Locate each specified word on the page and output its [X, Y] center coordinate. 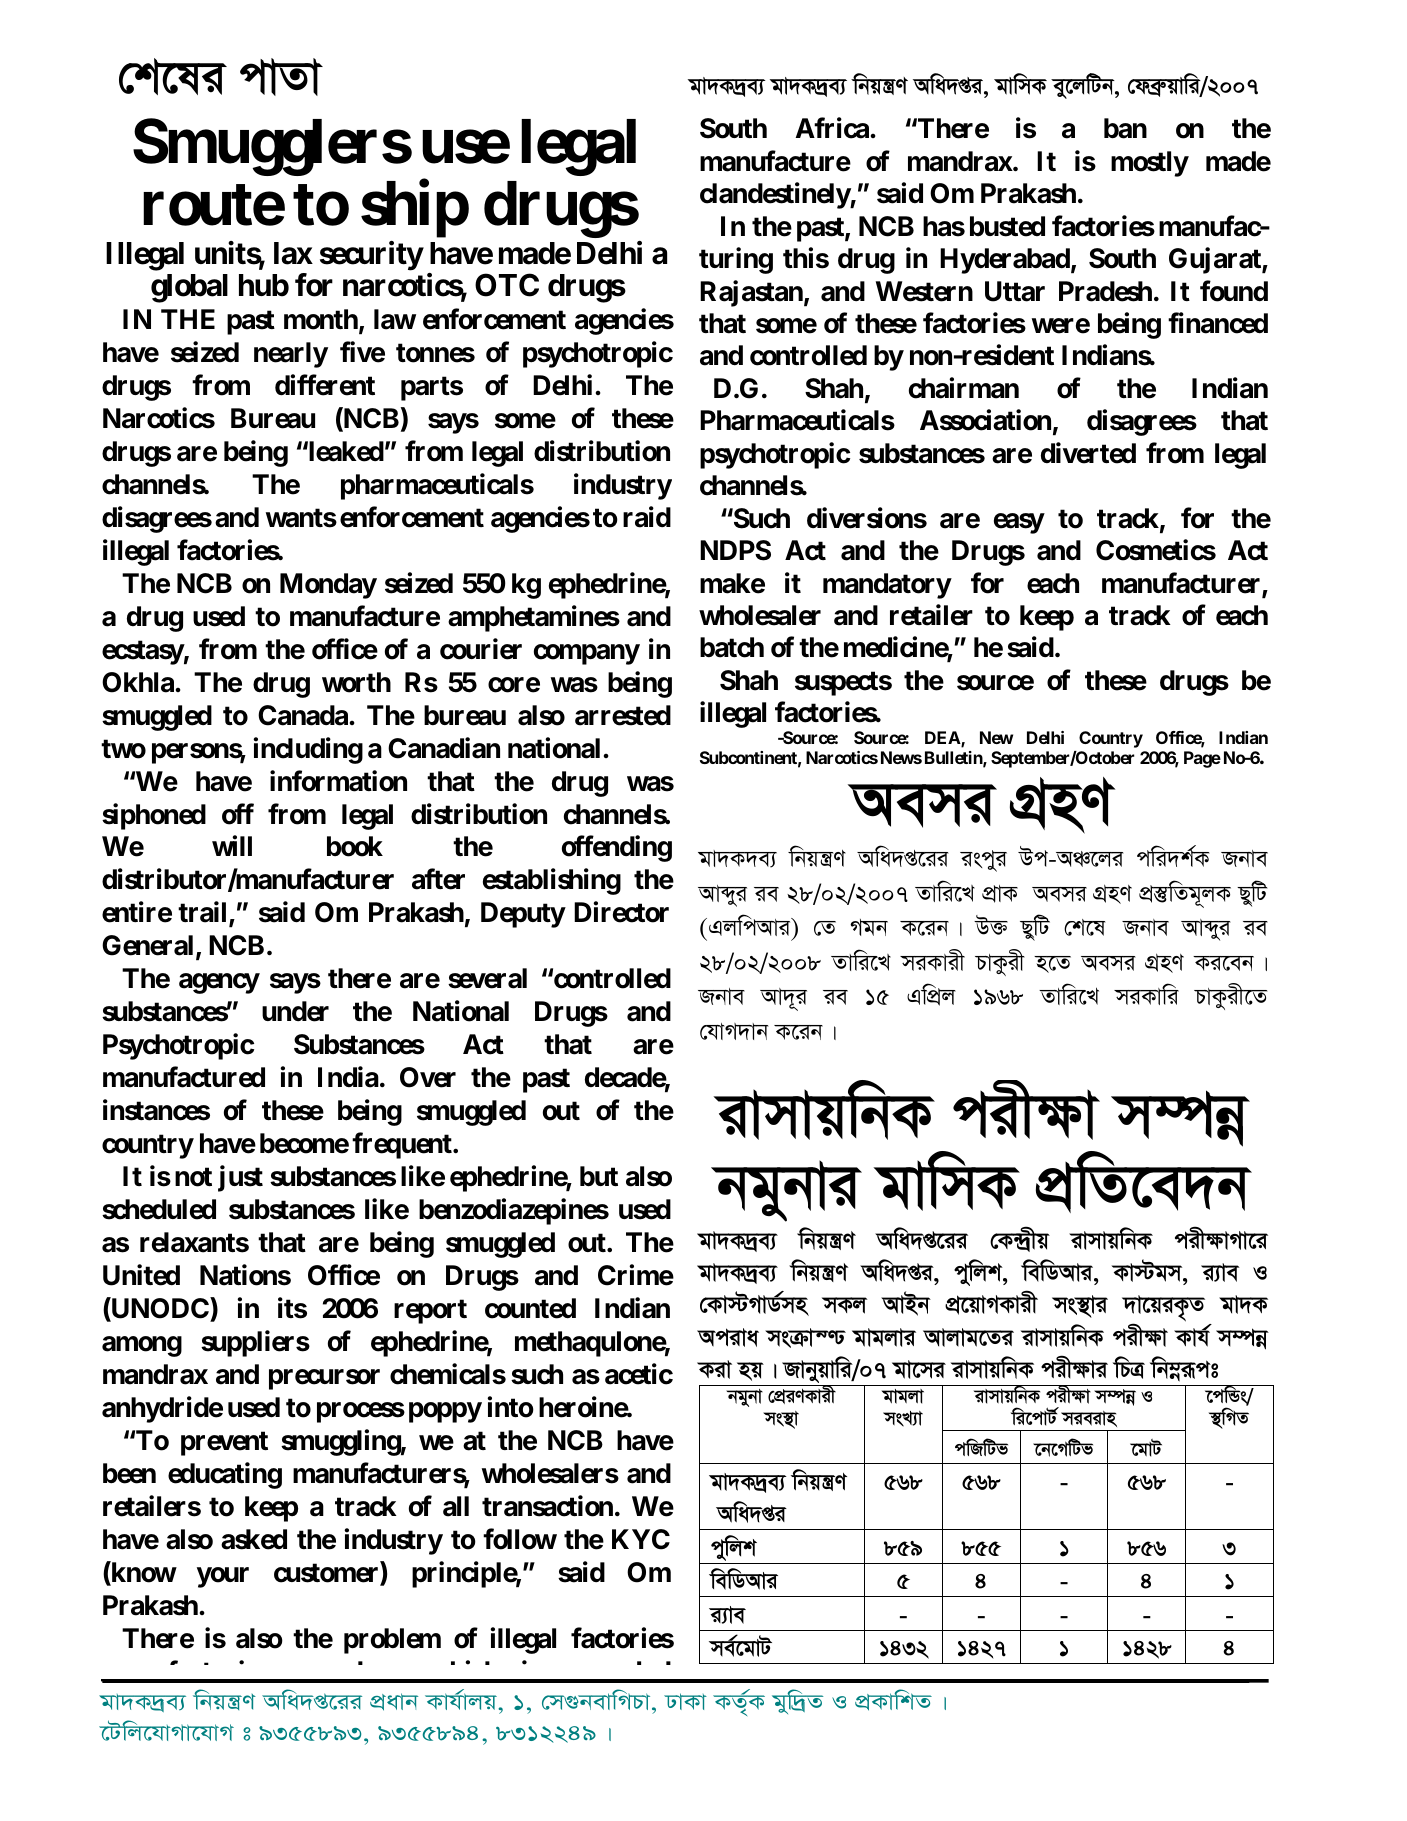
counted [530, 1308]
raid [647, 517]
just [240, 1179]
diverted [1088, 453]
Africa [832, 128]
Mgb [869, 927]
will [232, 846]
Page [1202, 759]
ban [1125, 128]
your [223, 1577]
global [189, 288]
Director [621, 912]
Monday [328, 586]
